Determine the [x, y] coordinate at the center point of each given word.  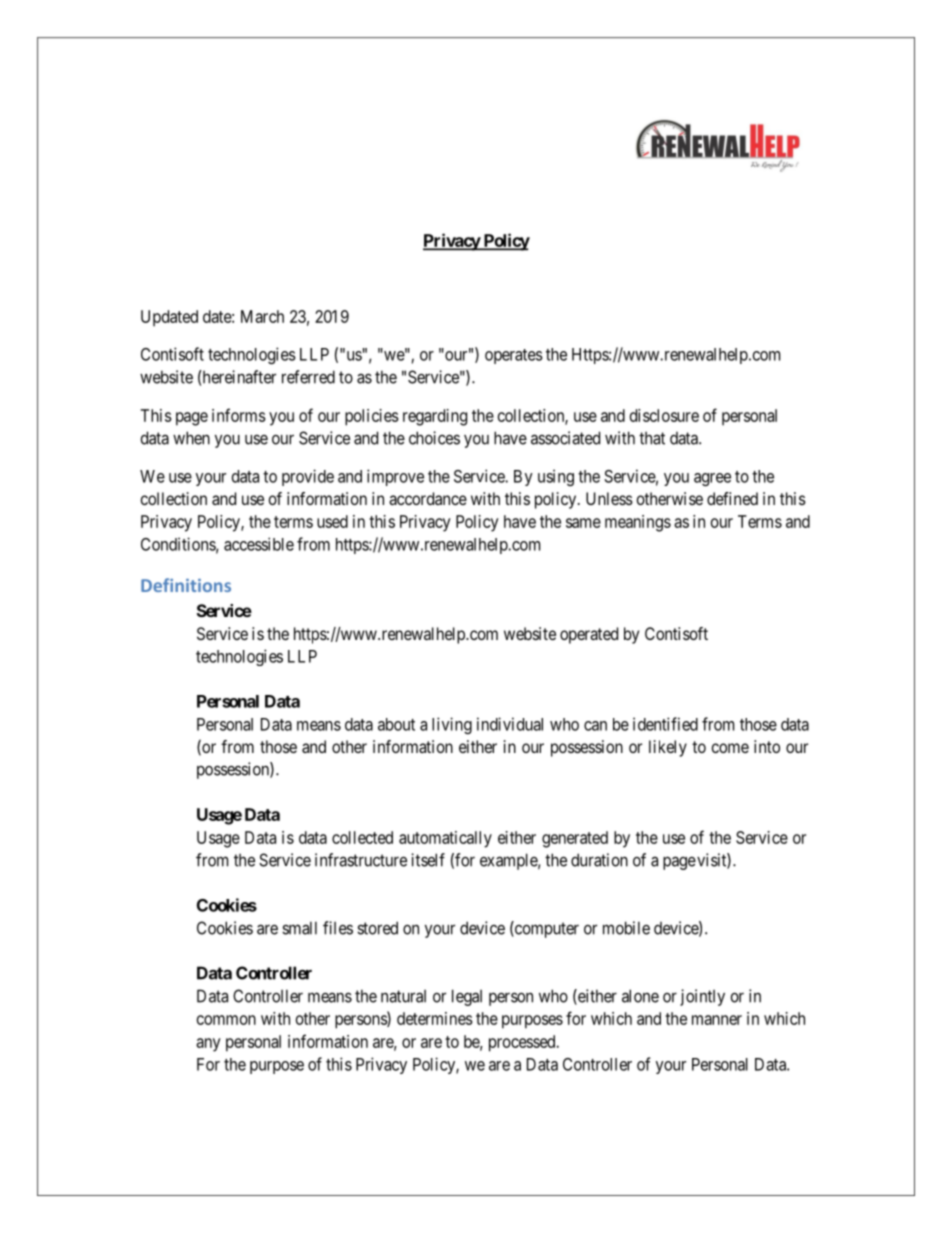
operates [514, 356]
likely [668, 748]
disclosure [664, 415]
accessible [259, 544]
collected [362, 837]
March [262, 316]
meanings [638, 523]
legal [467, 997]
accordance [428, 498]
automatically [445, 839]
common [226, 1020]
